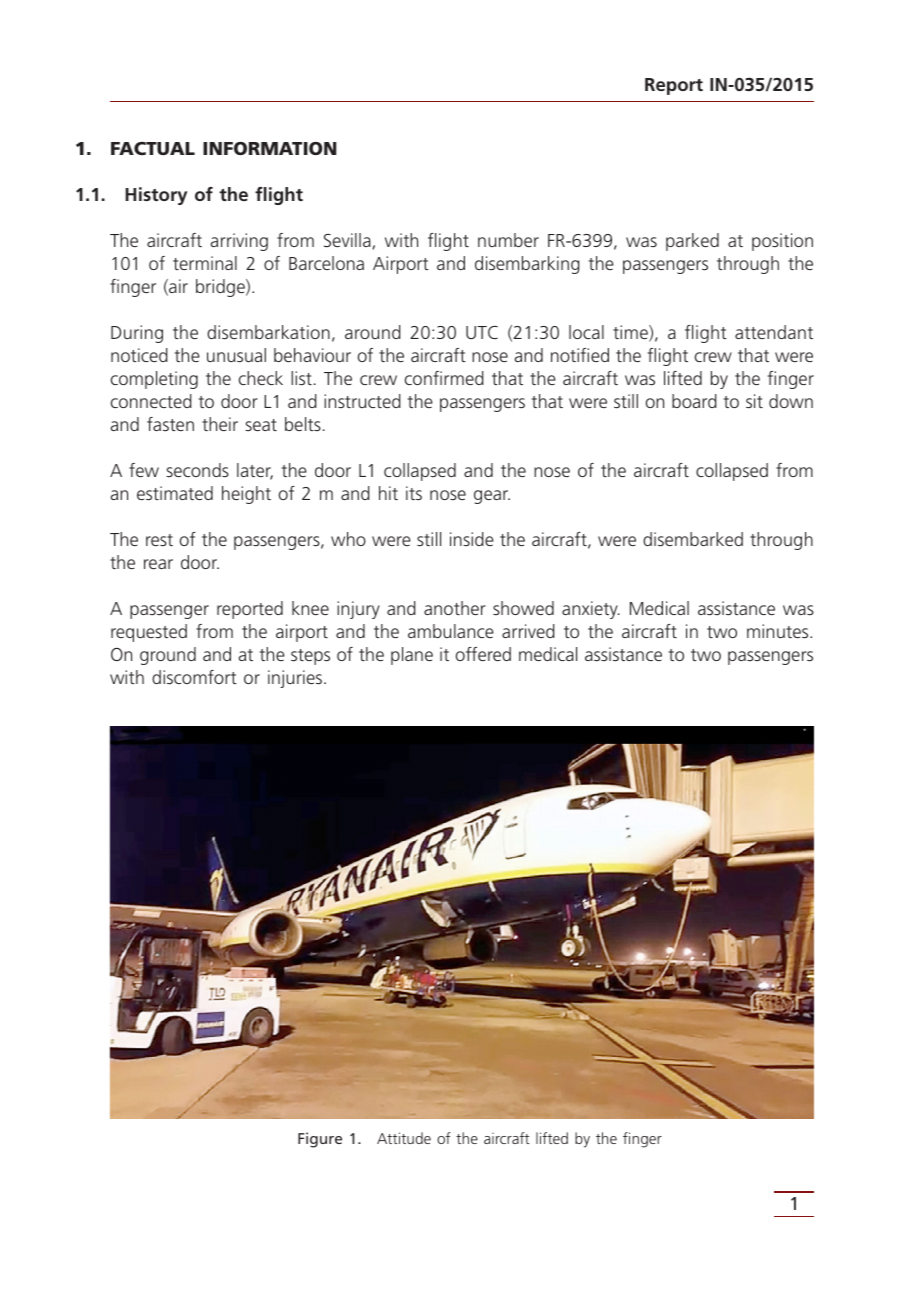  Describe the element at coordinates (508, 240) in the screenshot. I see `number` at that location.
